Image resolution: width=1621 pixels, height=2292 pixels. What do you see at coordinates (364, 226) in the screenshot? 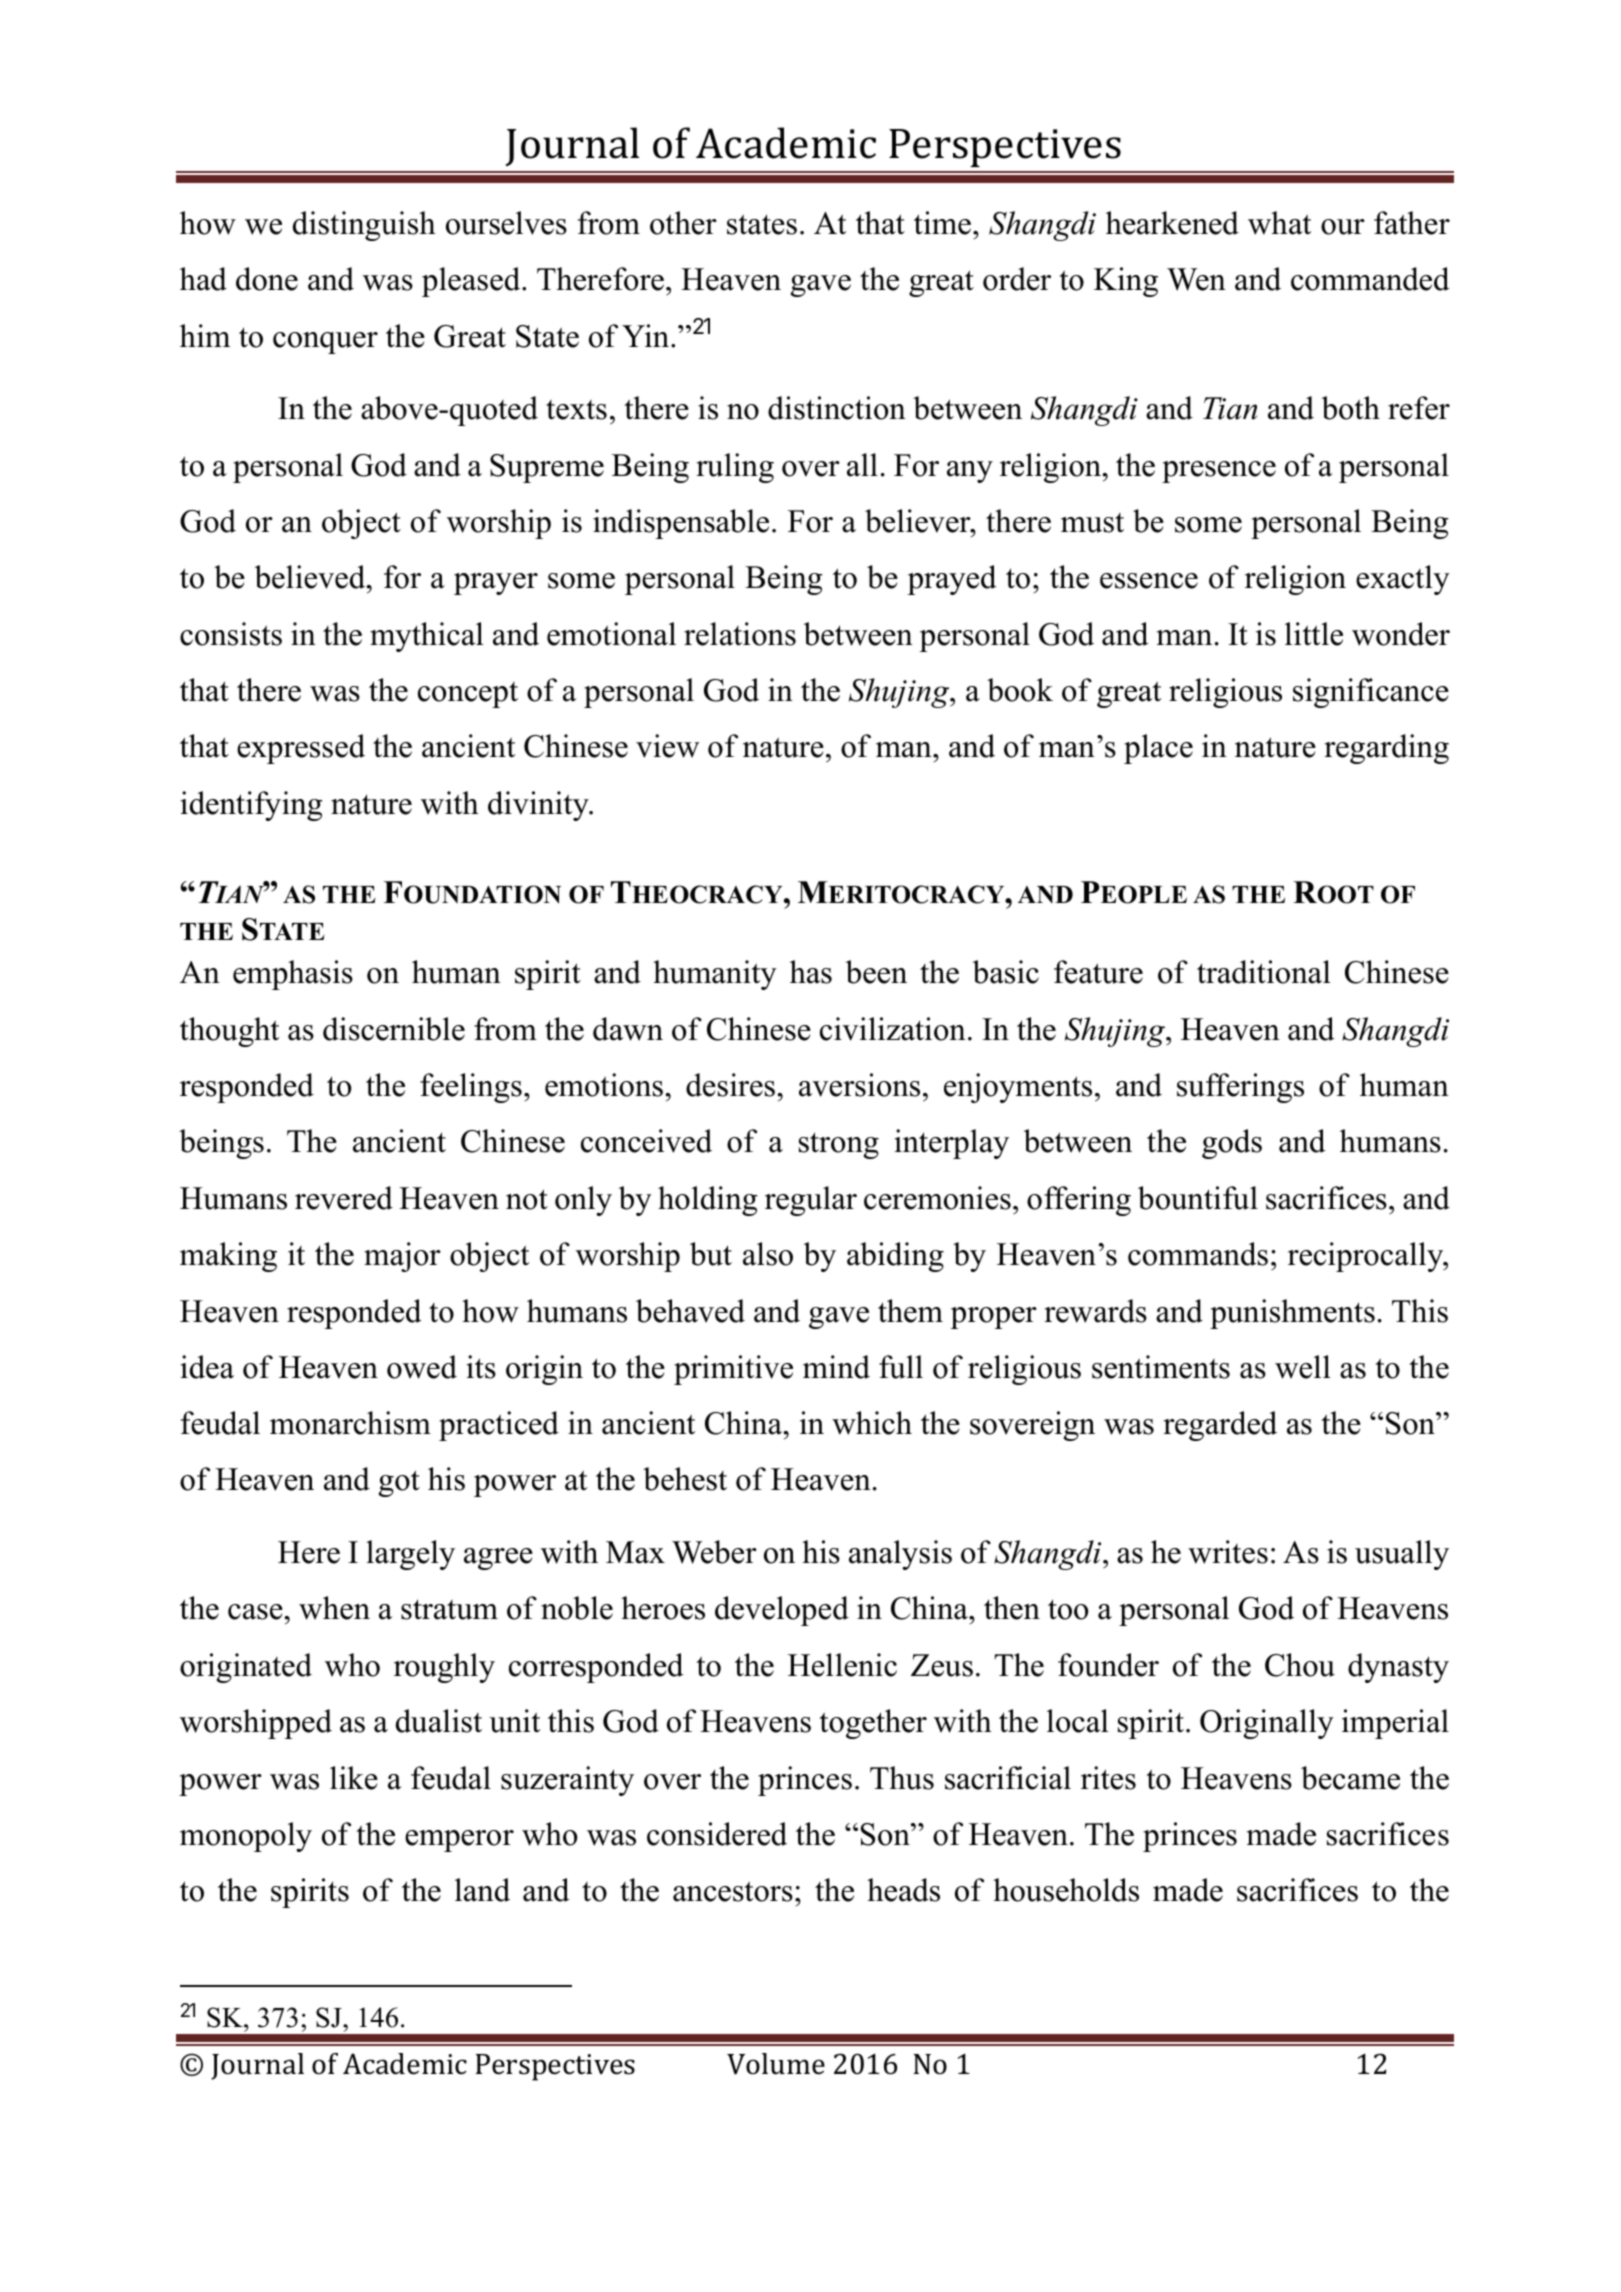
I see `distinguish` at bounding box center [364, 226].
